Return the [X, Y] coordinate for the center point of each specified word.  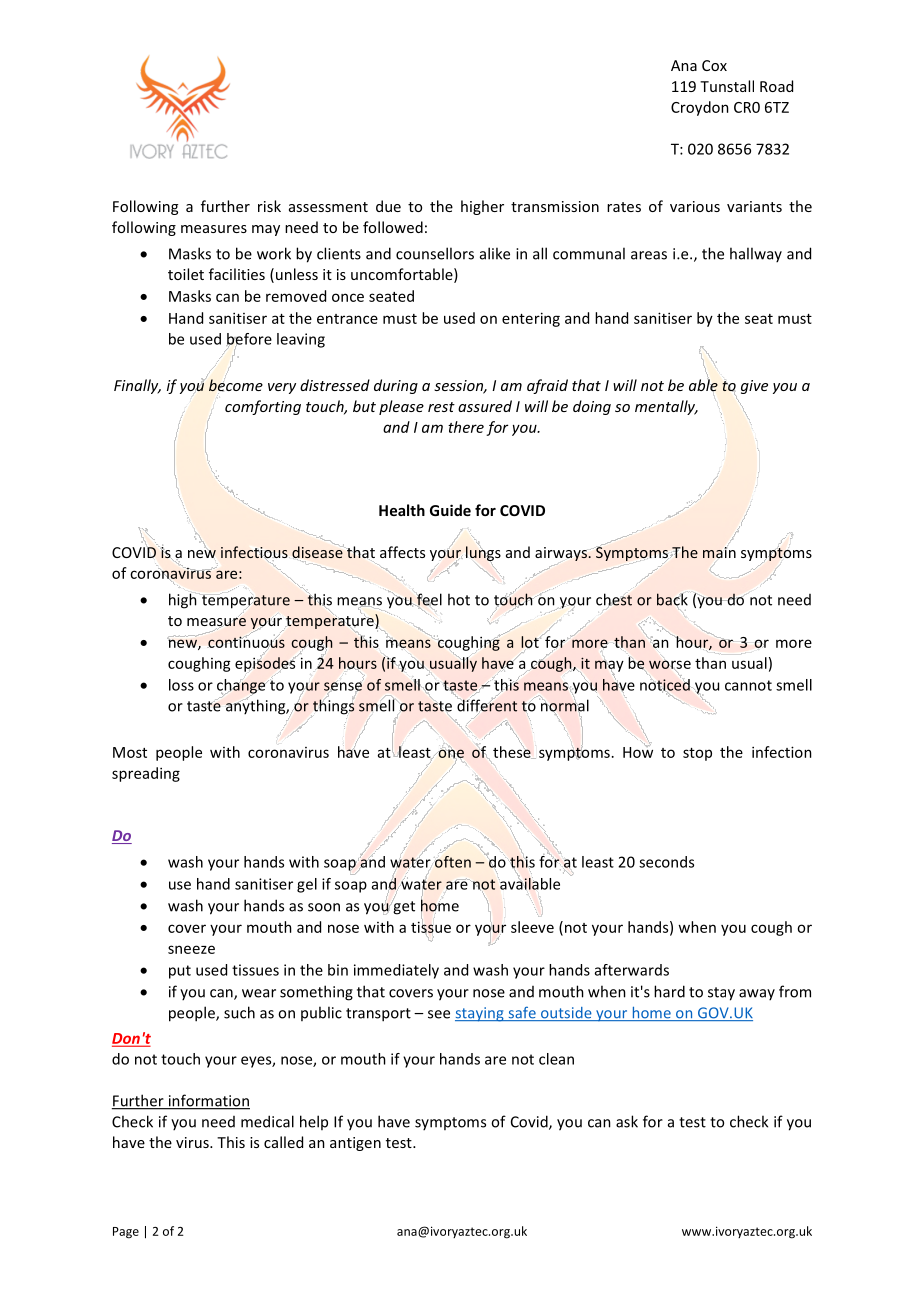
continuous [246, 642]
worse [670, 665]
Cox [714, 65]
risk [269, 206]
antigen [355, 1144]
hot [459, 599]
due [388, 206]
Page [126, 1233]
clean [556, 1059]
